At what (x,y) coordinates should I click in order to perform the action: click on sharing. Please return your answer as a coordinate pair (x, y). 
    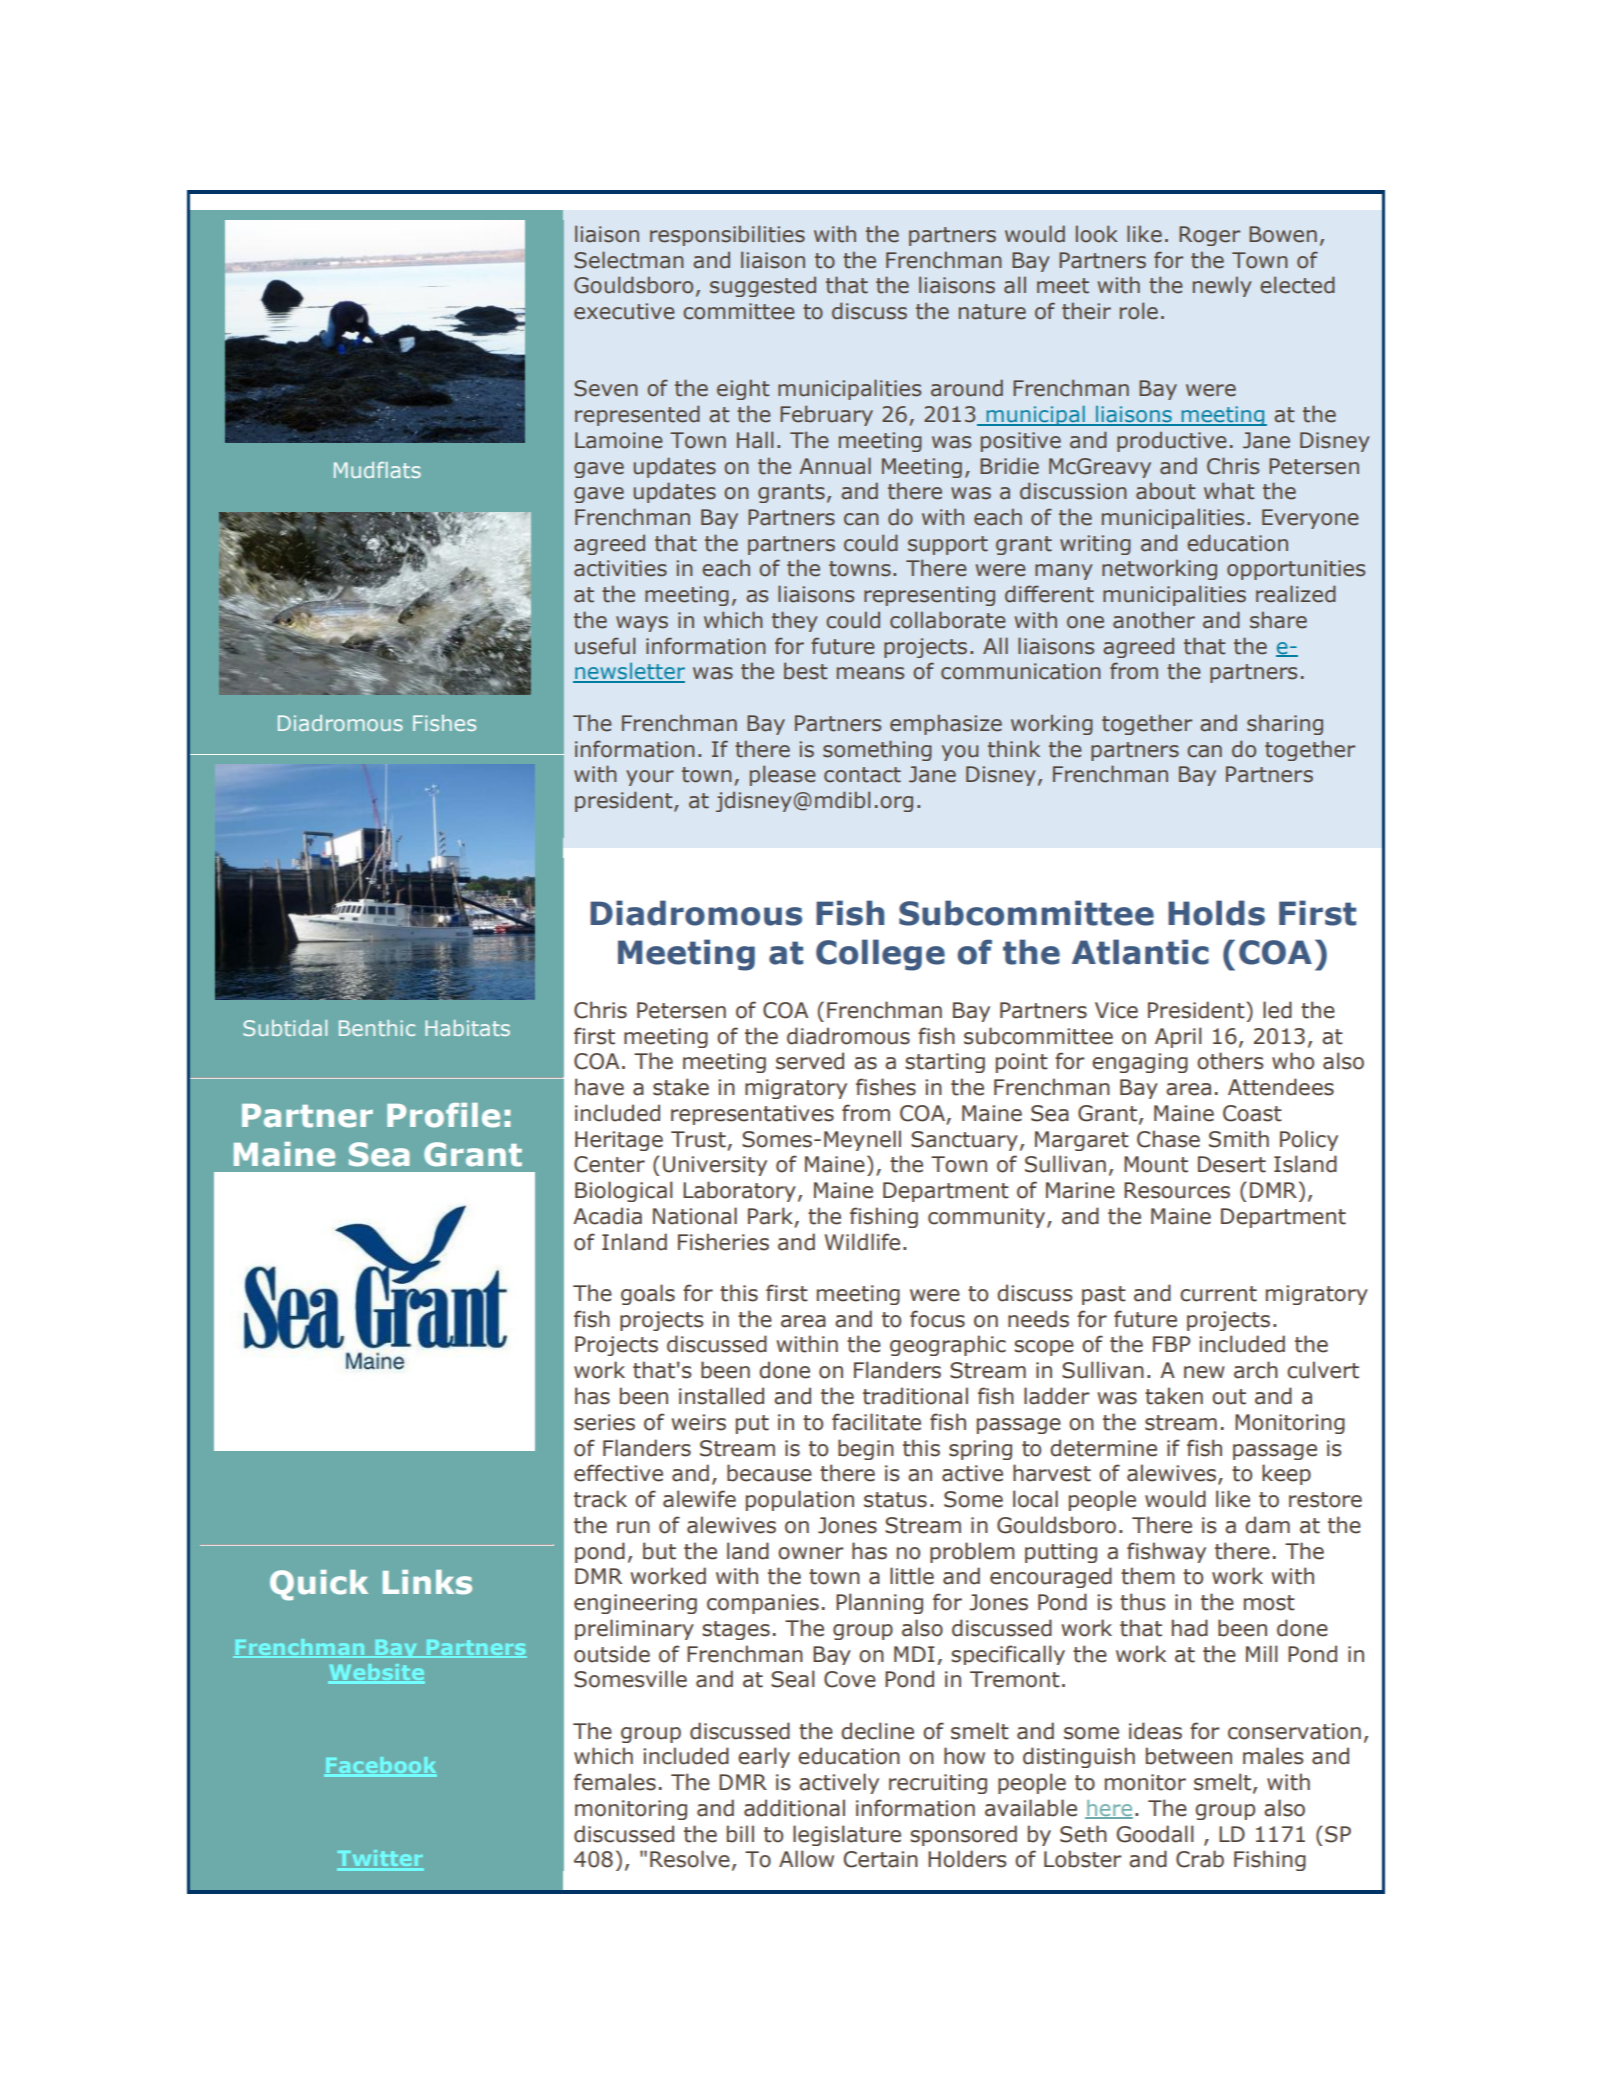
    Looking at the image, I should click on (1285, 724).
